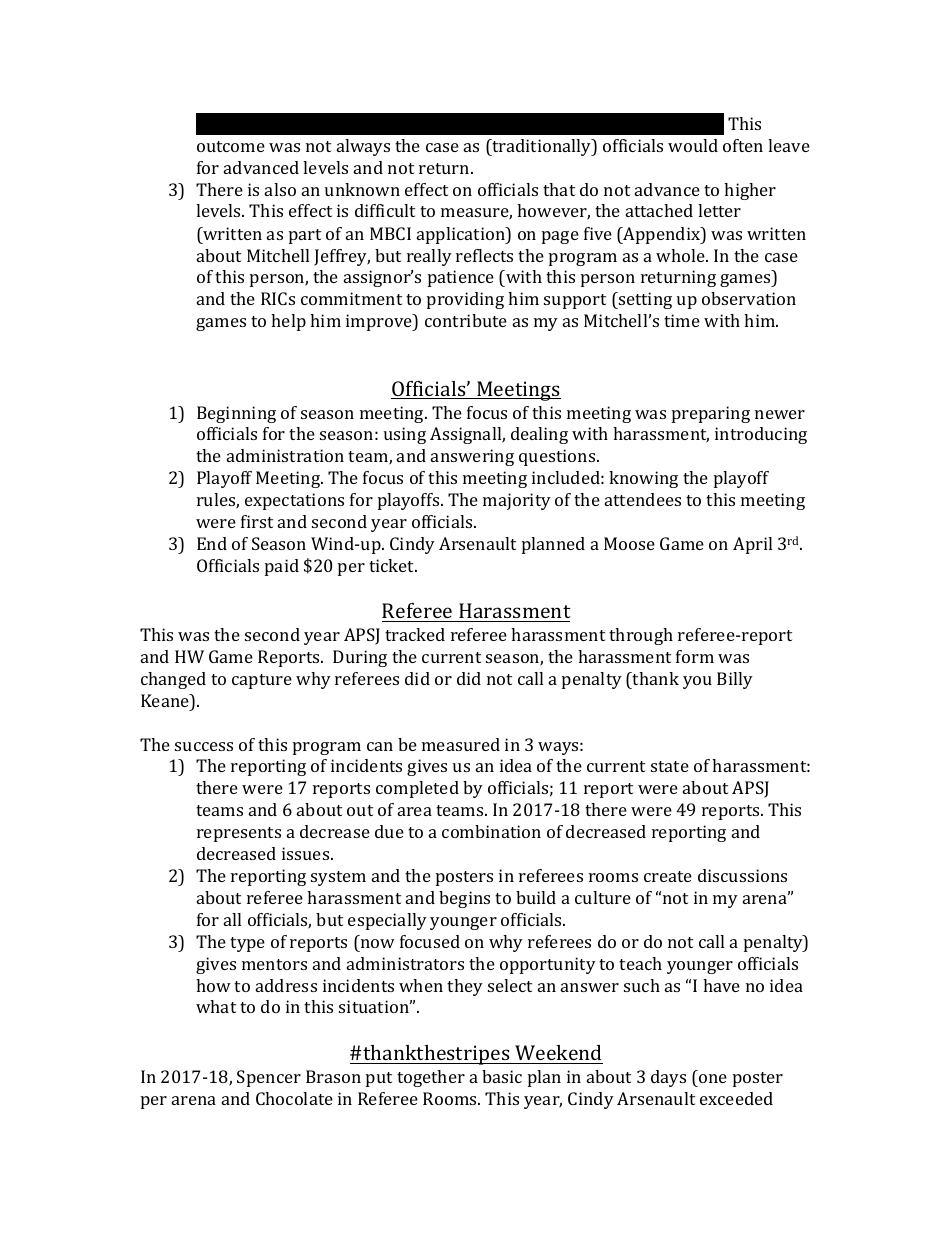 This screenshot has height=1233, width=952. Describe the element at coordinates (415, 634) in the screenshot. I see `tracked` at that location.
